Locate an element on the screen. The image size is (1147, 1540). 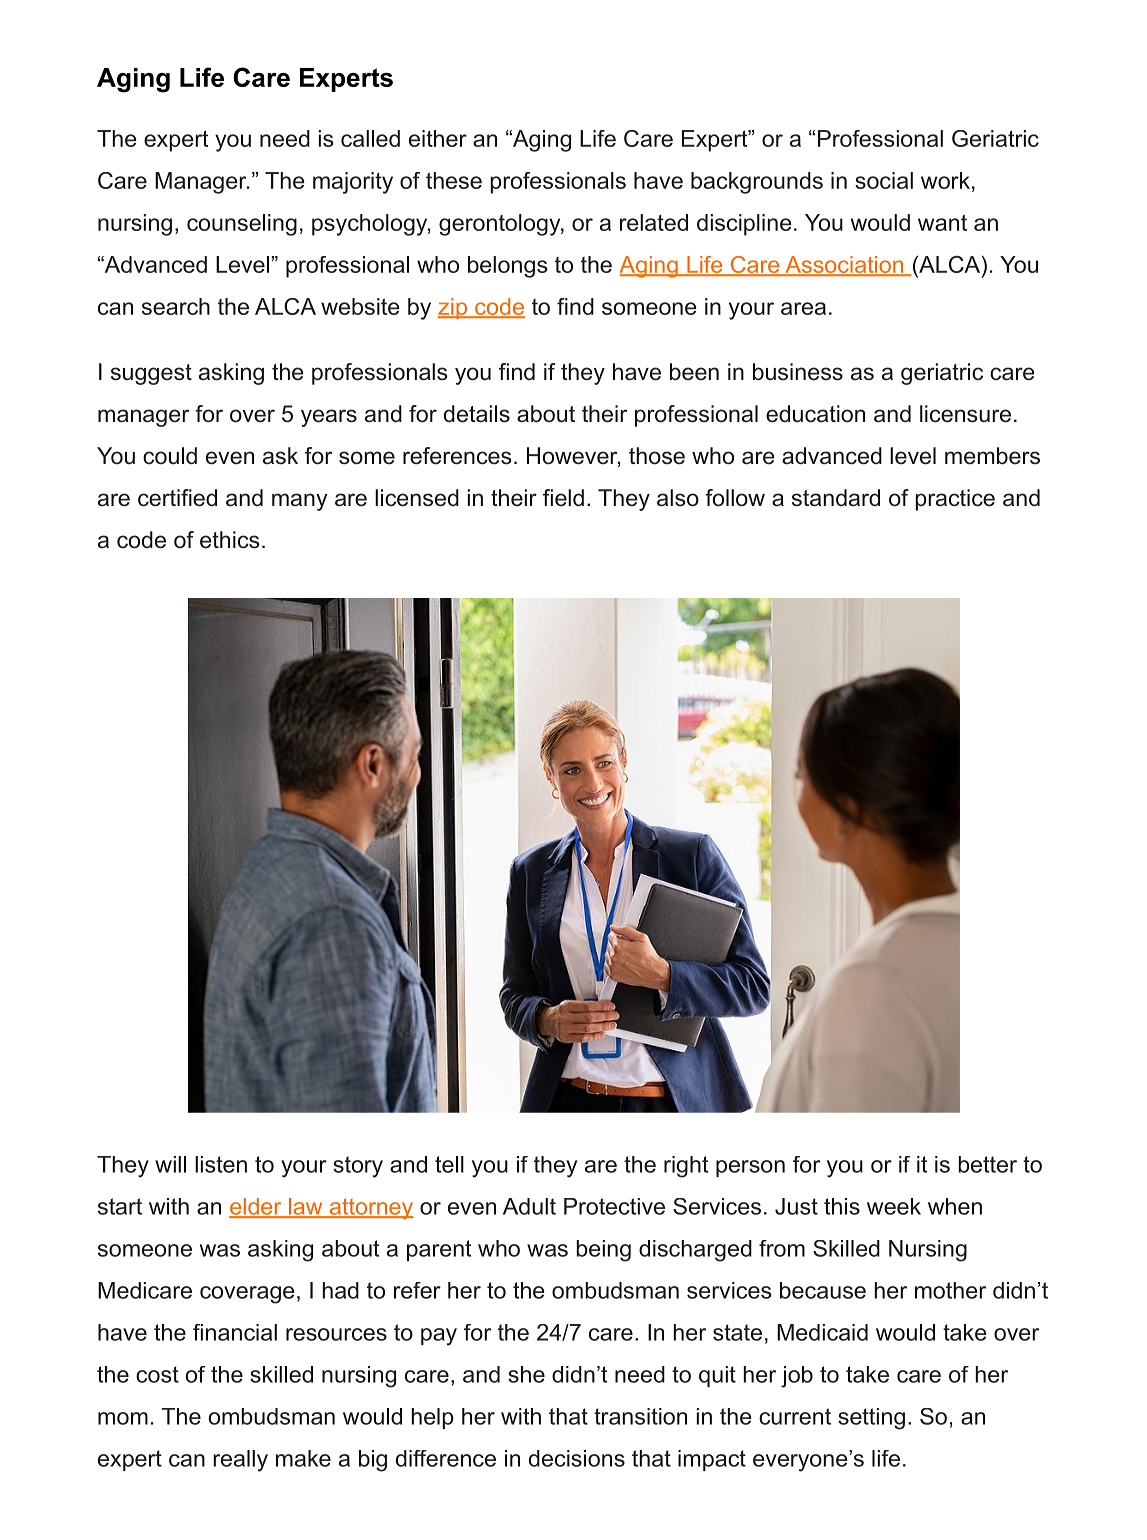
practice is located at coordinates (955, 500).
